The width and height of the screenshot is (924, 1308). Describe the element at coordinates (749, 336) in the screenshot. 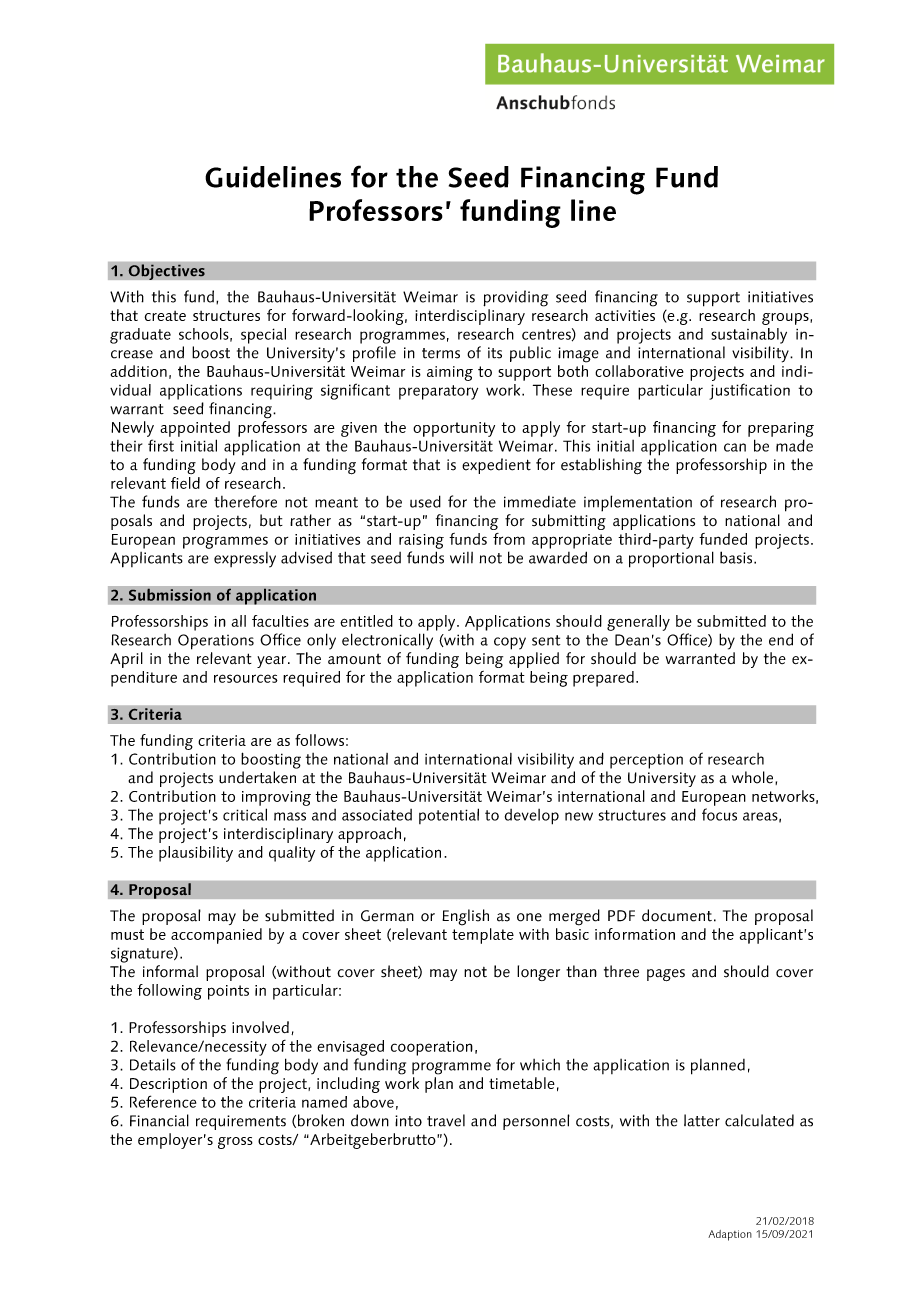

I see `sustainably` at that location.
